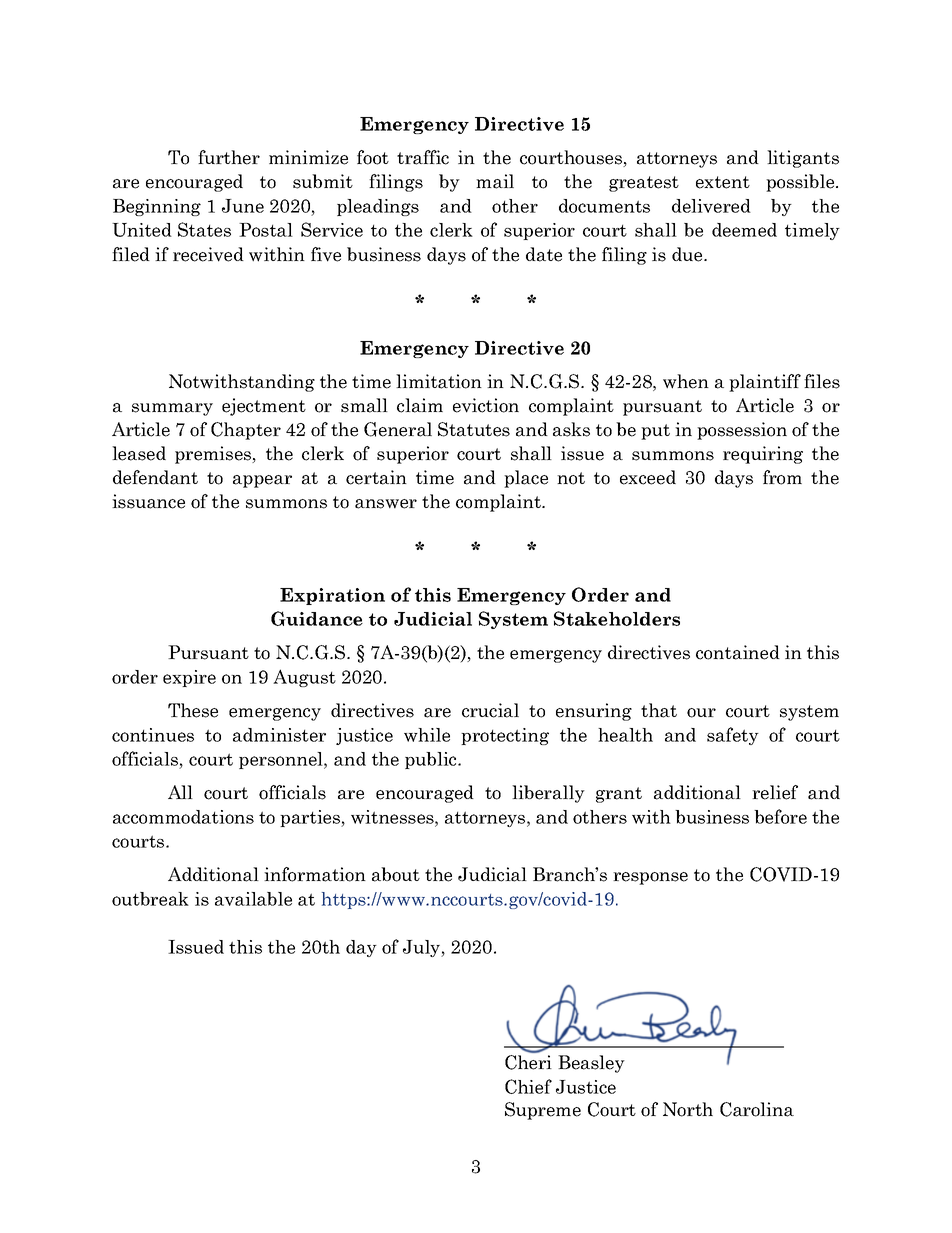  What do you see at coordinates (253, 899) in the screenshot?
I see `available` at bounding box center [253, 899].
